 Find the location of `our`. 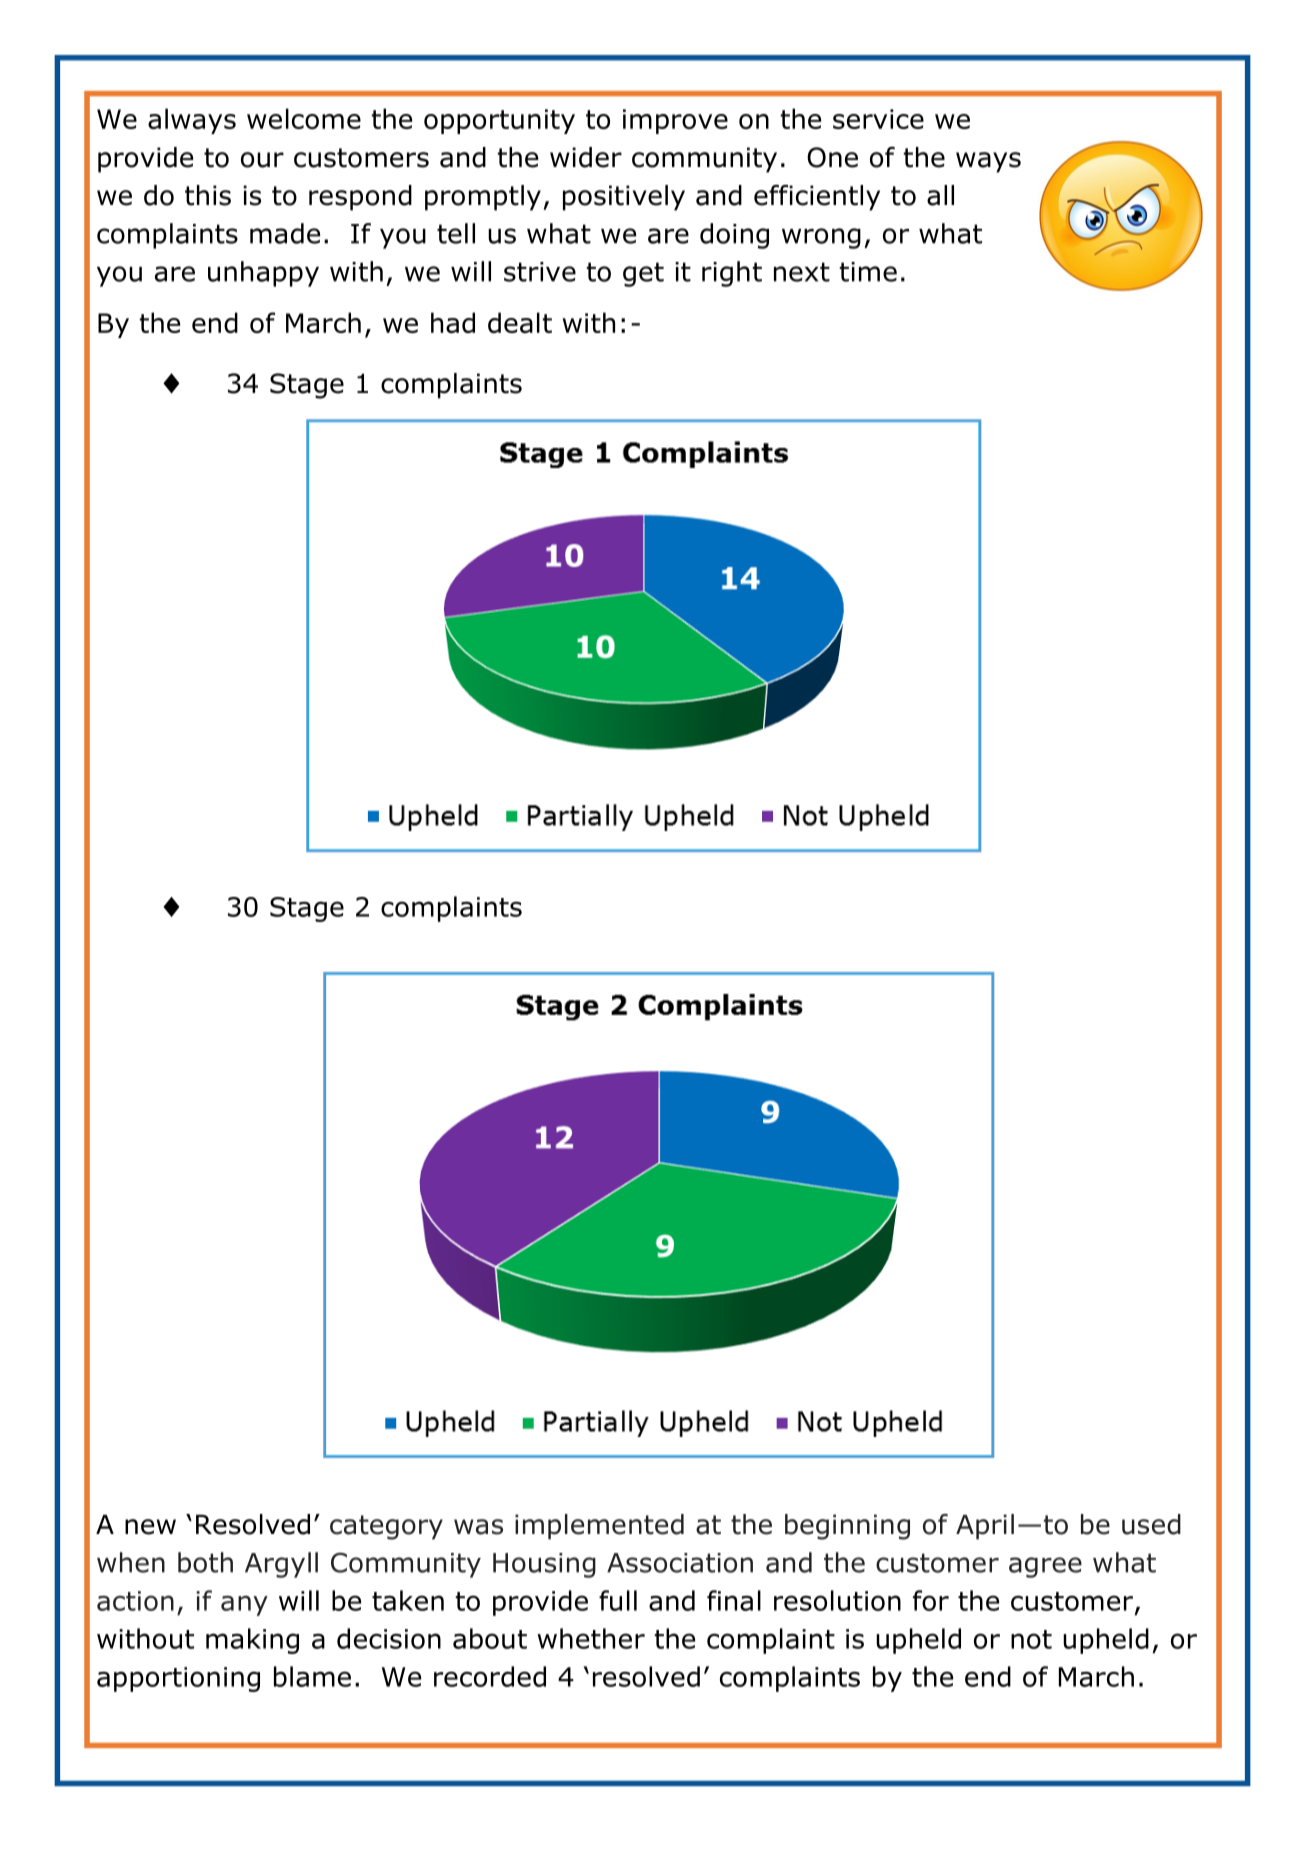

our is located at coordinates (262, 160).
